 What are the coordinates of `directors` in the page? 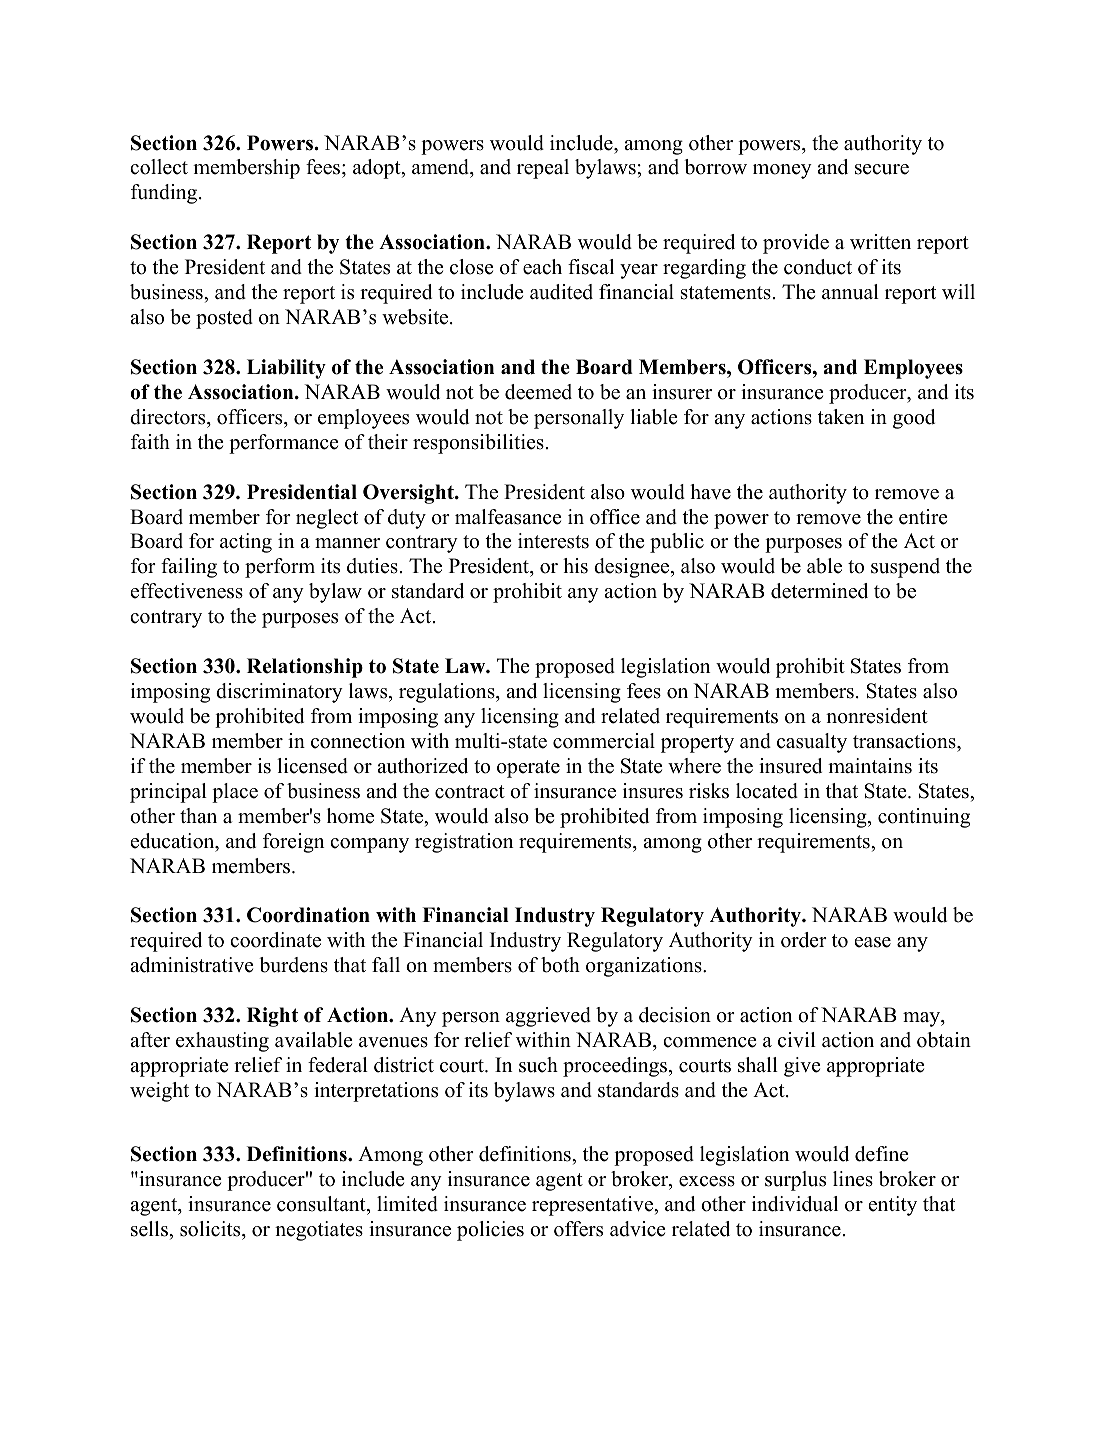 It's located at (169, 417).
